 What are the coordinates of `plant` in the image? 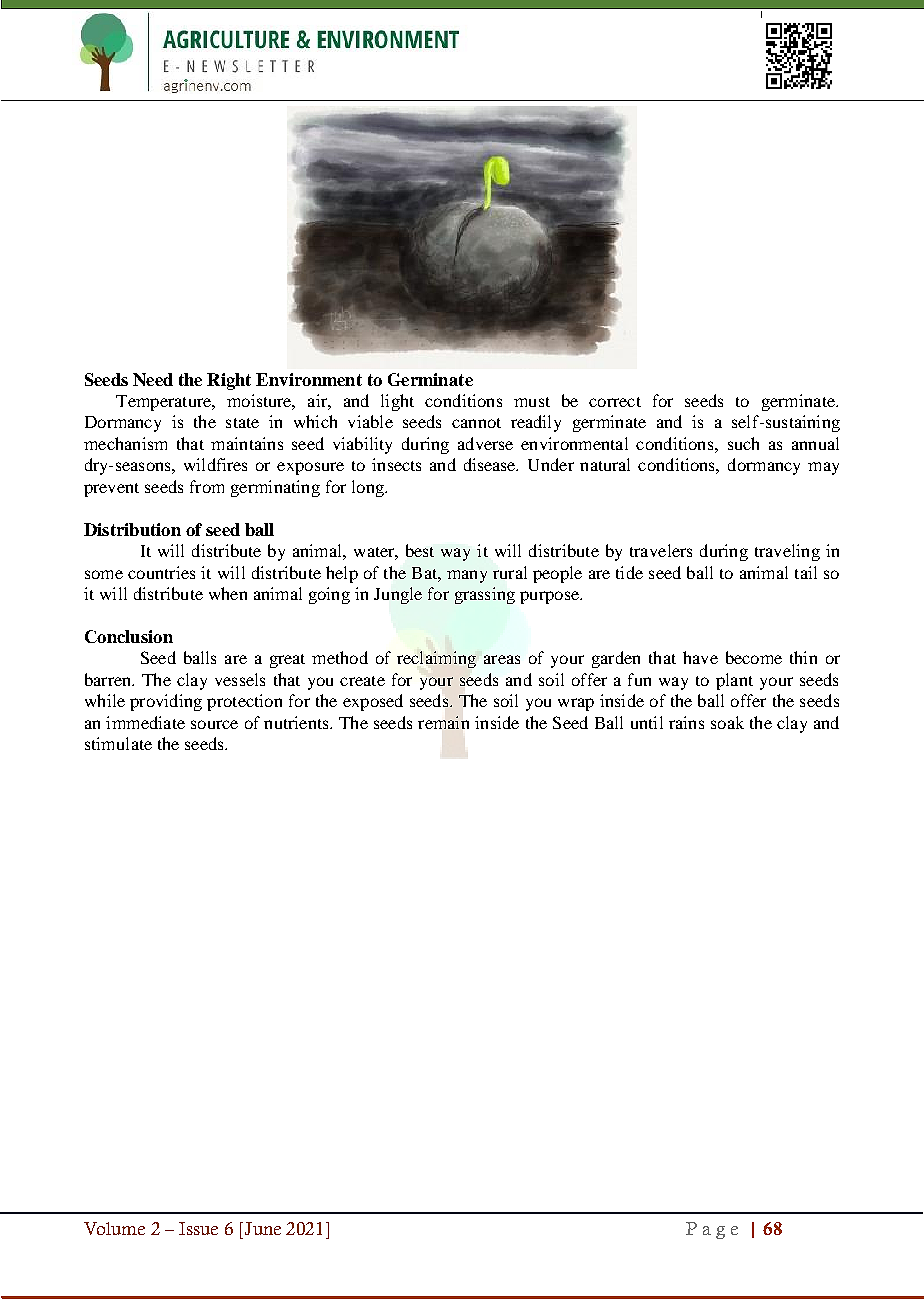 It's located at (734, 681).
